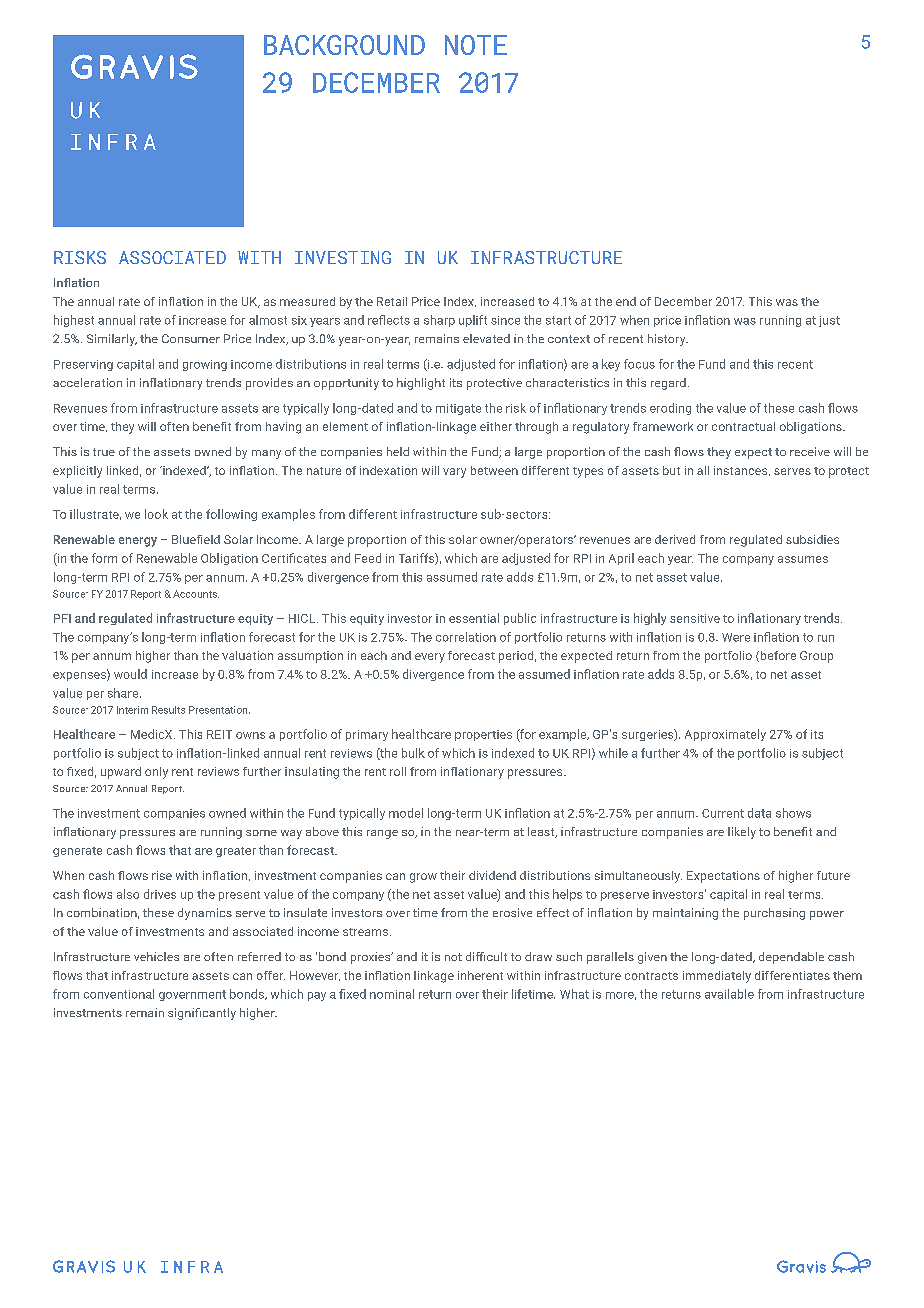 The image size is (924, 1308). I want to click on history, so click(668, 340).
